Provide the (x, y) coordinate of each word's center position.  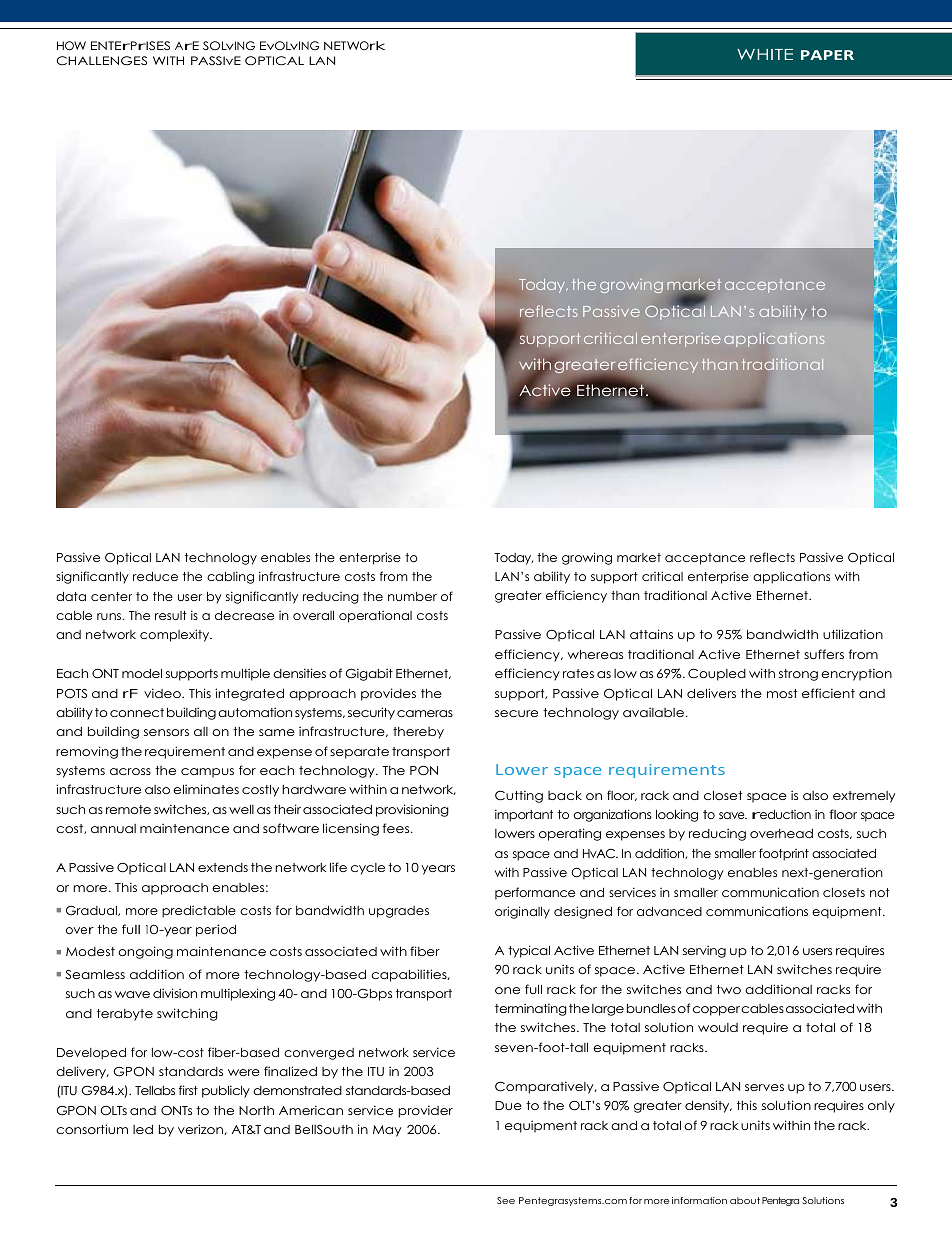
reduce (155, 576)
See (506, 1200)
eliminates (206, 789)
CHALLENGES (102, 61)
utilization (853, 634)
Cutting (519, 796)
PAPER (827, 55)
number (412, 596)
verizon (201, 1129)
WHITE (765, 54)
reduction (781, 814)
